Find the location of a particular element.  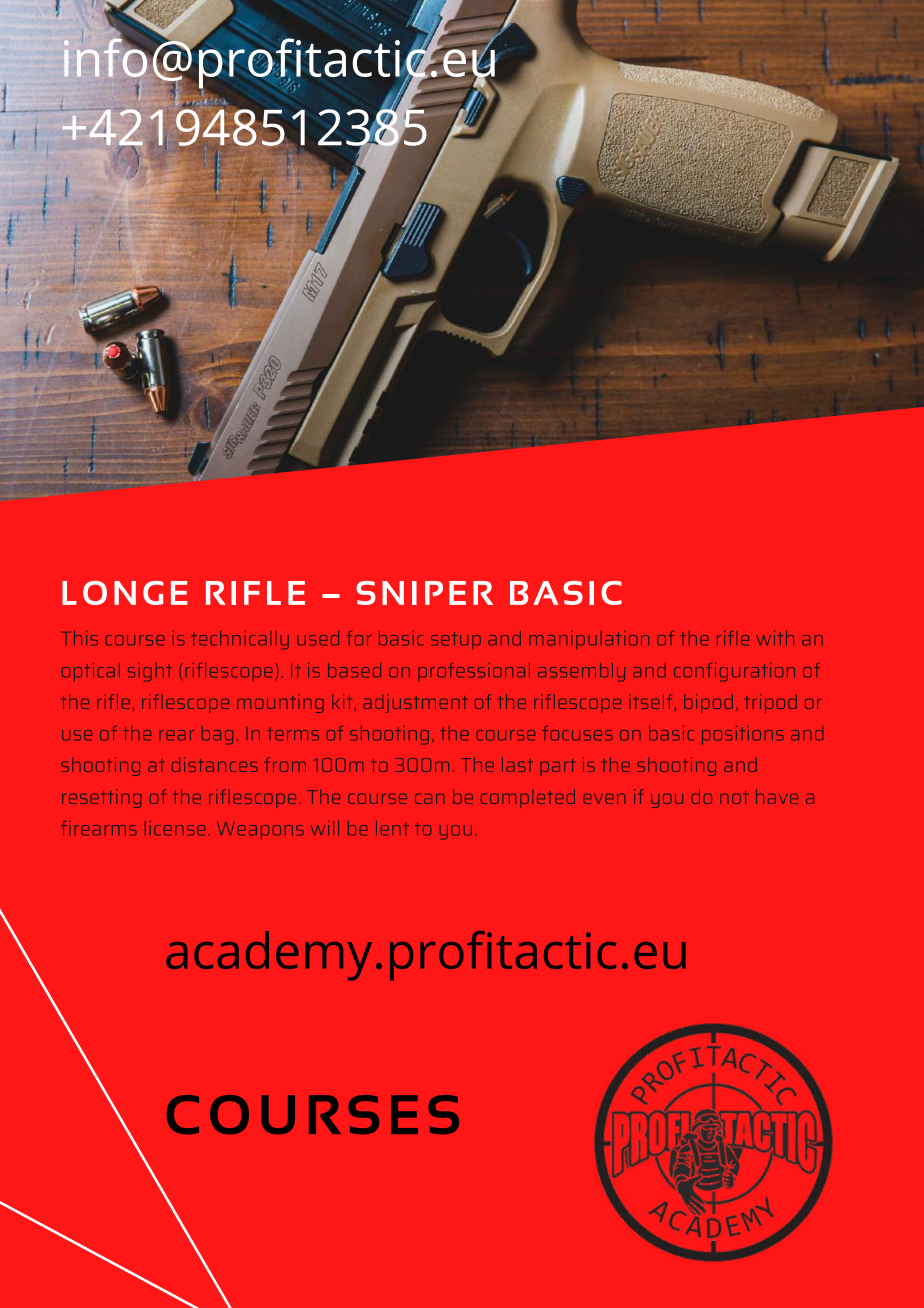

not is located at coordinates (734, 797).
